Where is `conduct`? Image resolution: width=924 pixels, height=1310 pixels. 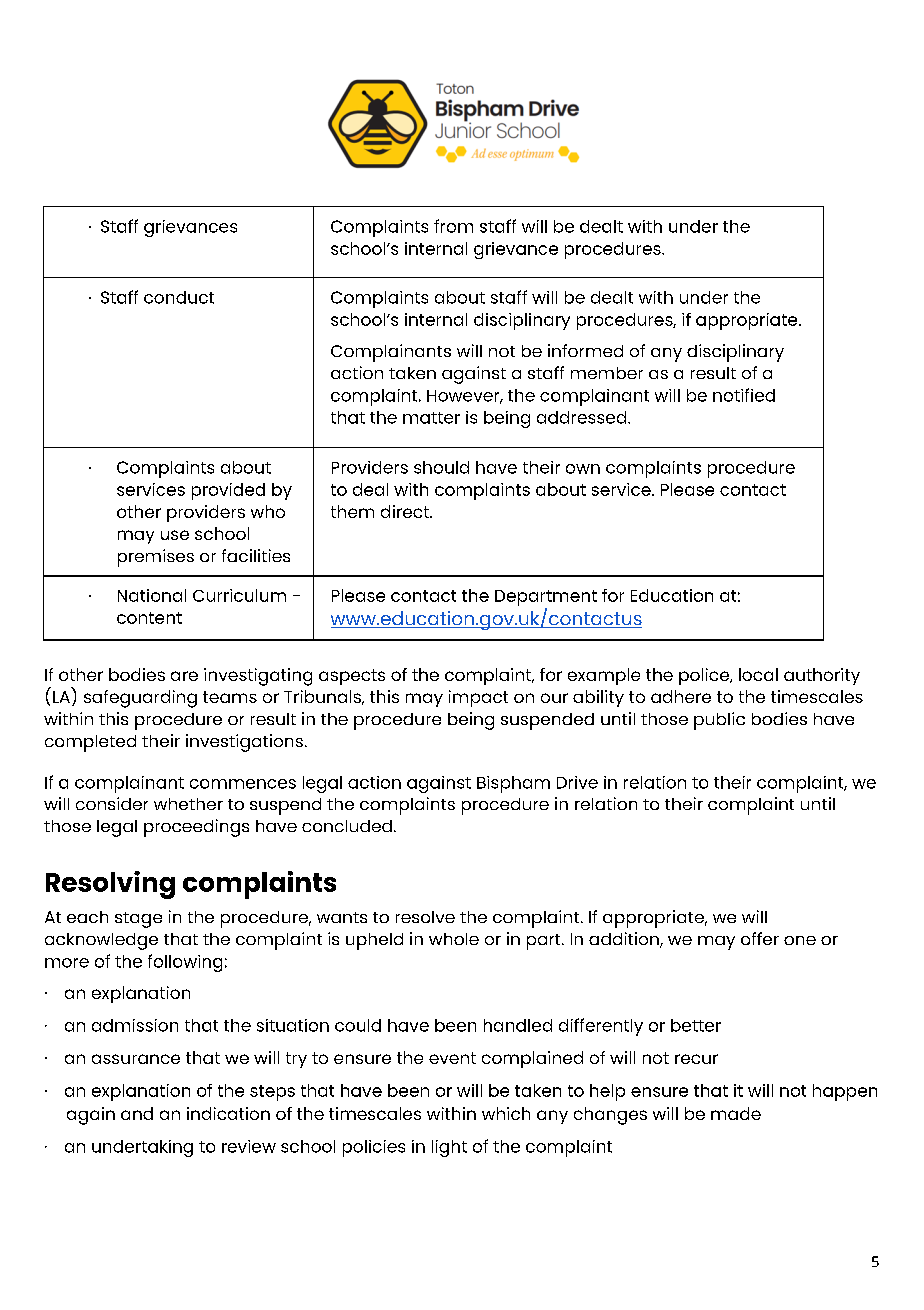 conduct is located at coordinates (179, 297).
